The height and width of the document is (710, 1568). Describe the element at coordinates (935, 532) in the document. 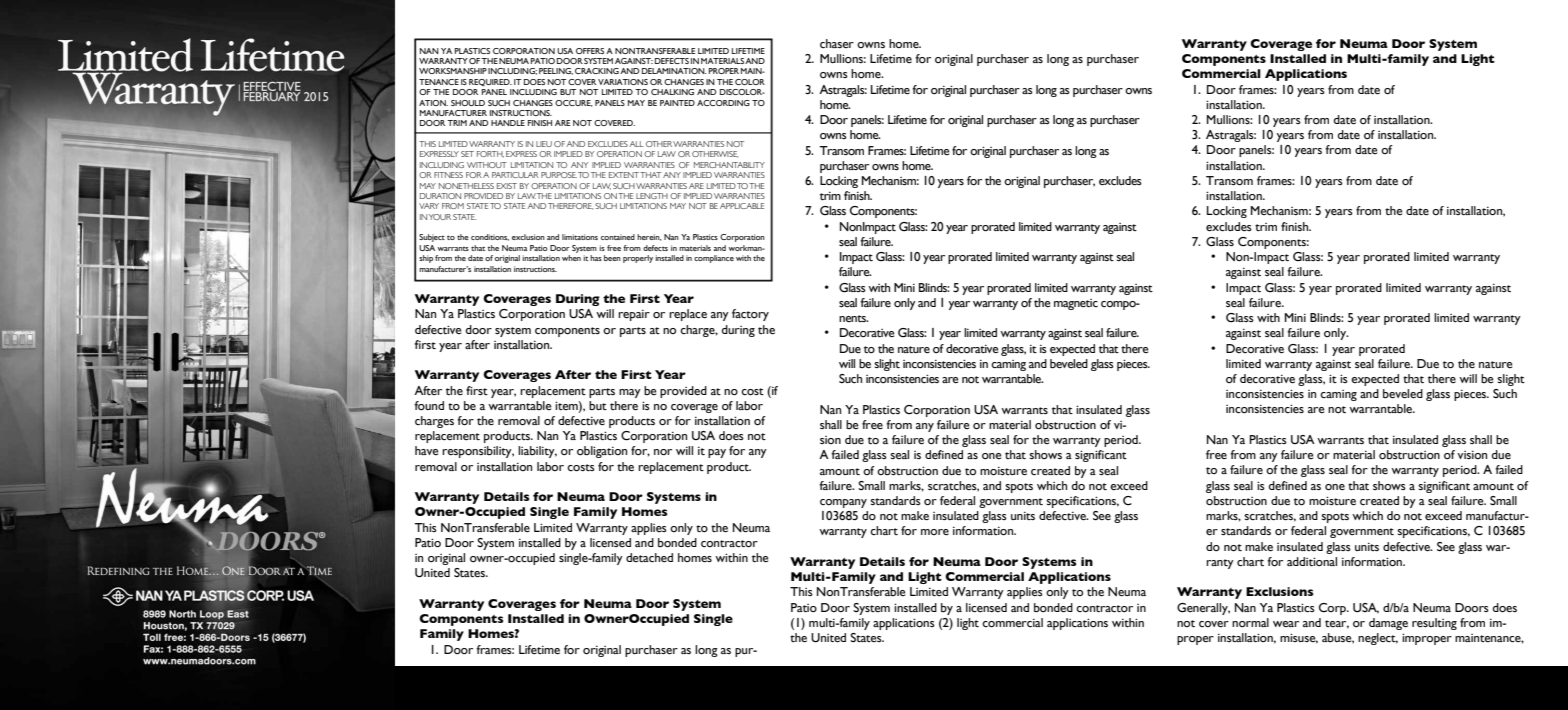

I see `more` at that location.
